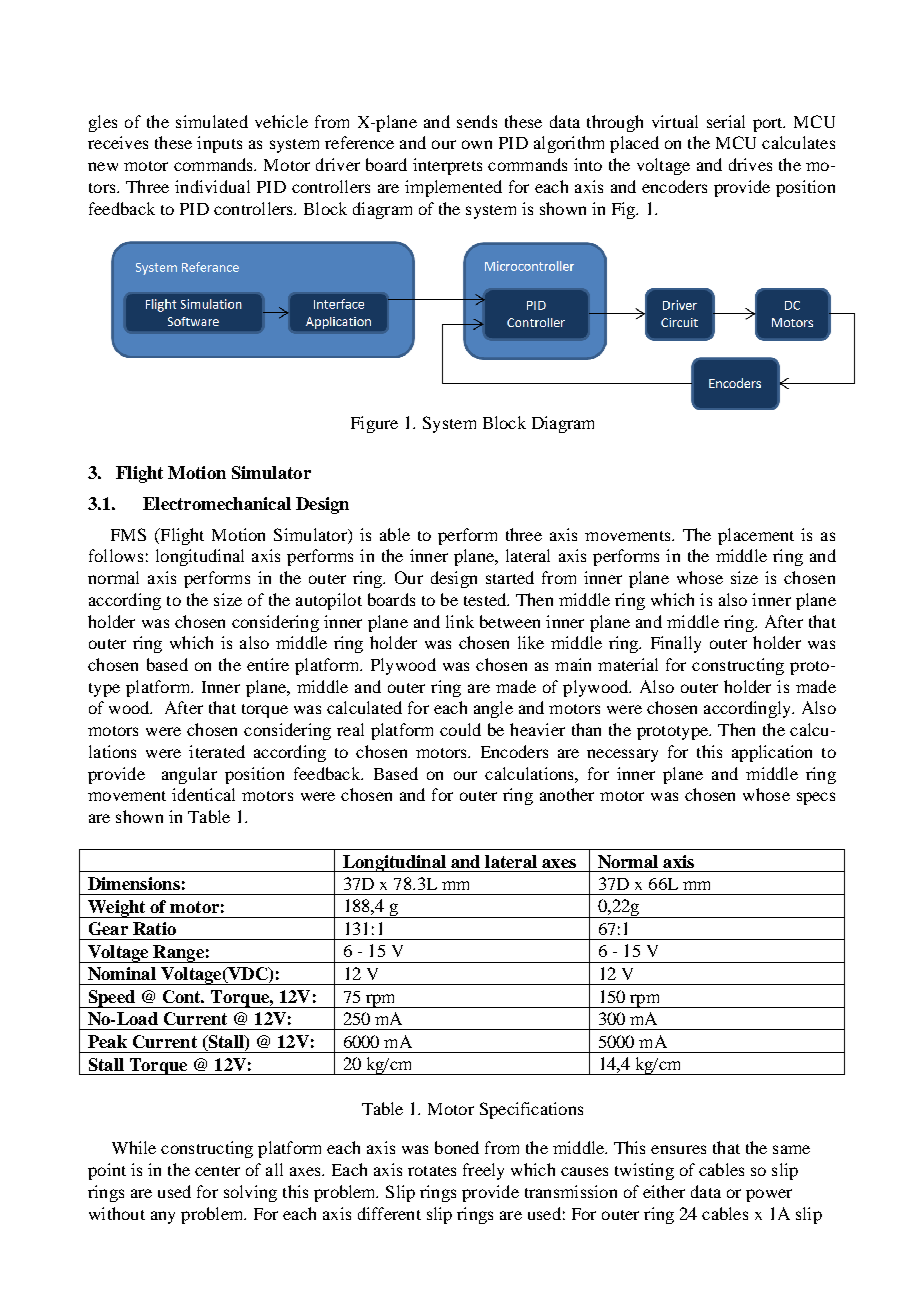 The height and width of the screenshot is (1308, 924). Describe the element at coordinates (374, 424) in the screenshot. I see `Figure` at that location.
